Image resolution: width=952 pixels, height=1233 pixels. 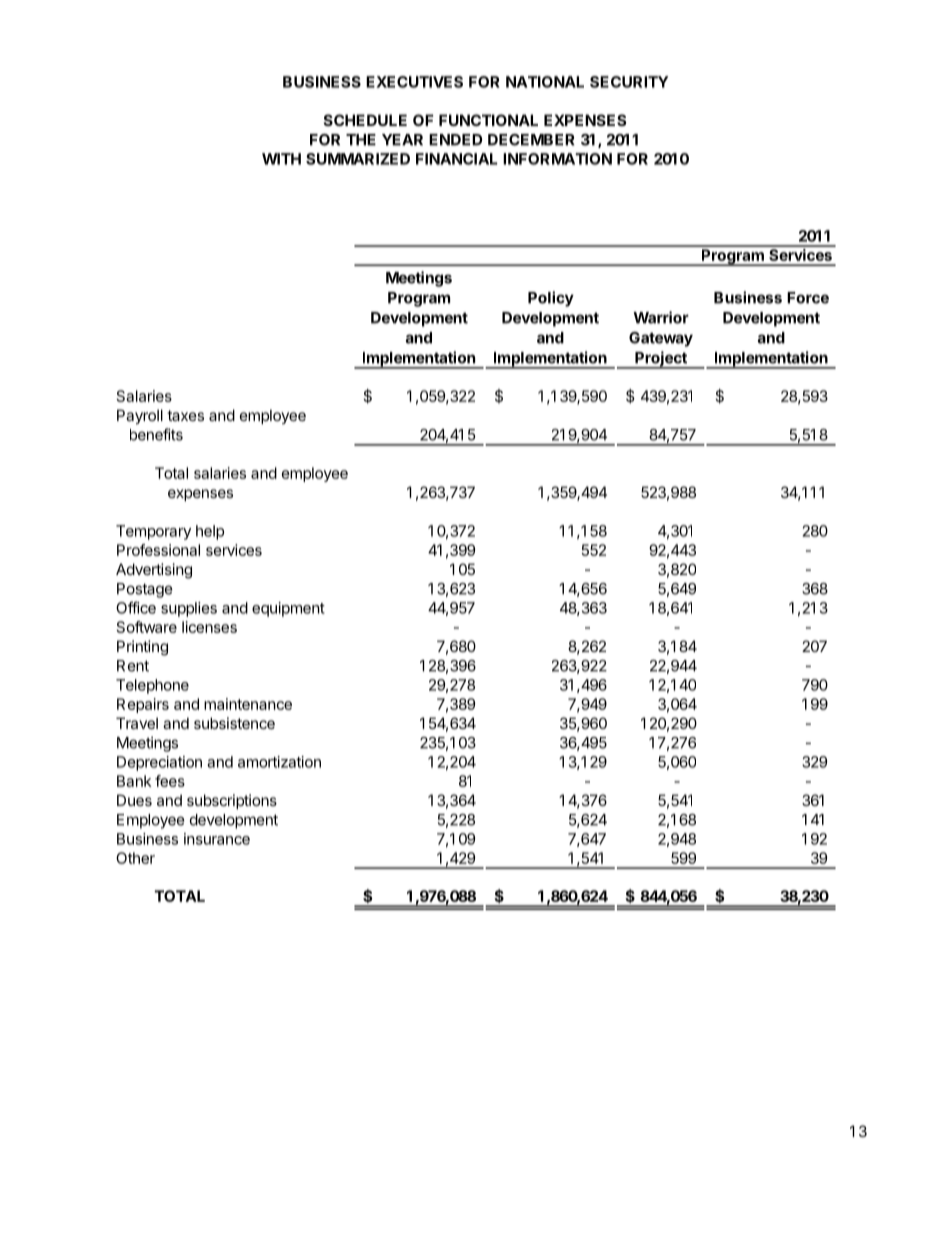 I want to click on FUNCTIONAL, so click(x=488, y=120).
